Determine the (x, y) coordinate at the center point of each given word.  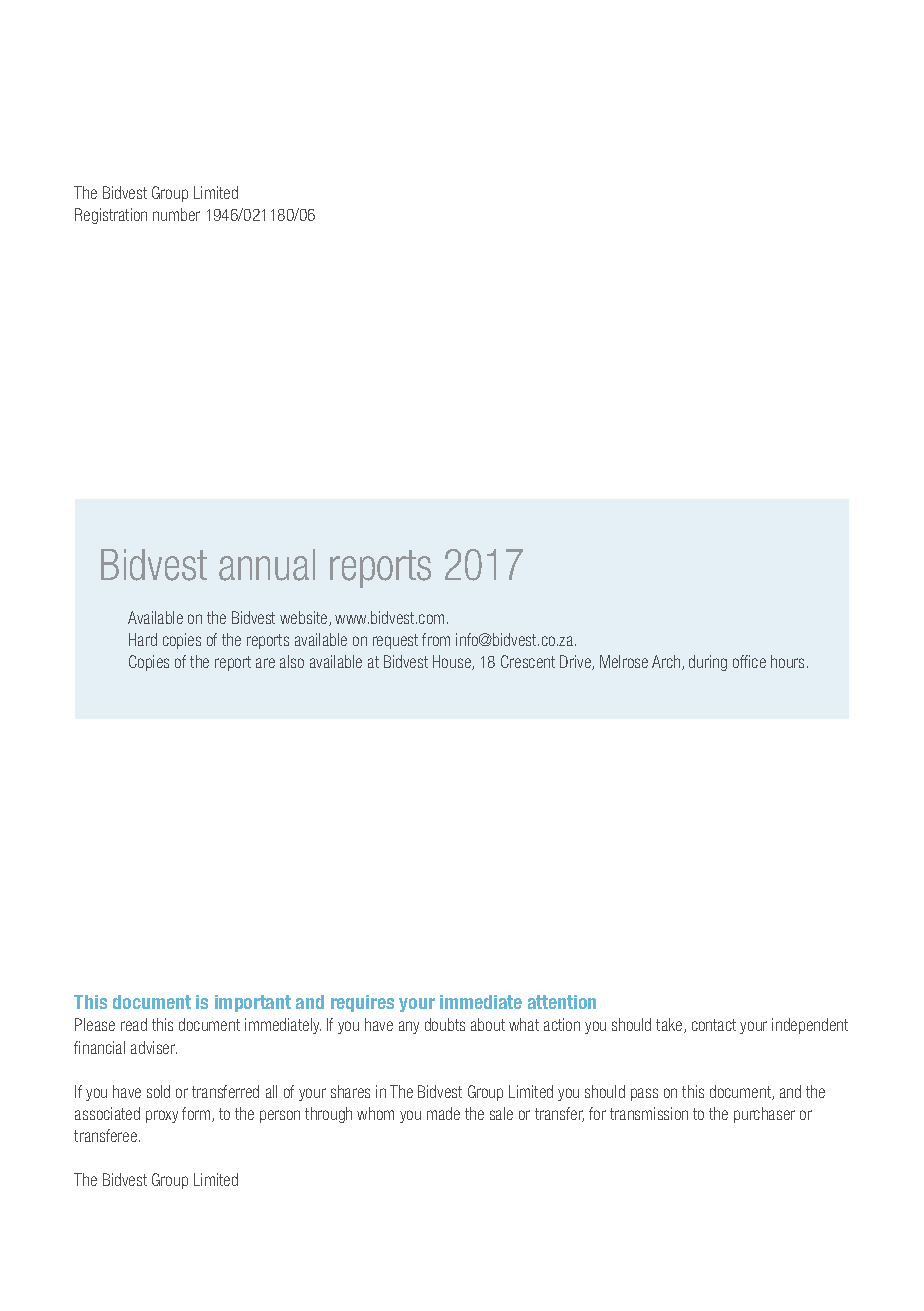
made (443, 1113)
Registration (111, 216)
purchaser (764, 1115)
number (176, 214)
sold (158, 1091)
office (749, 661)
